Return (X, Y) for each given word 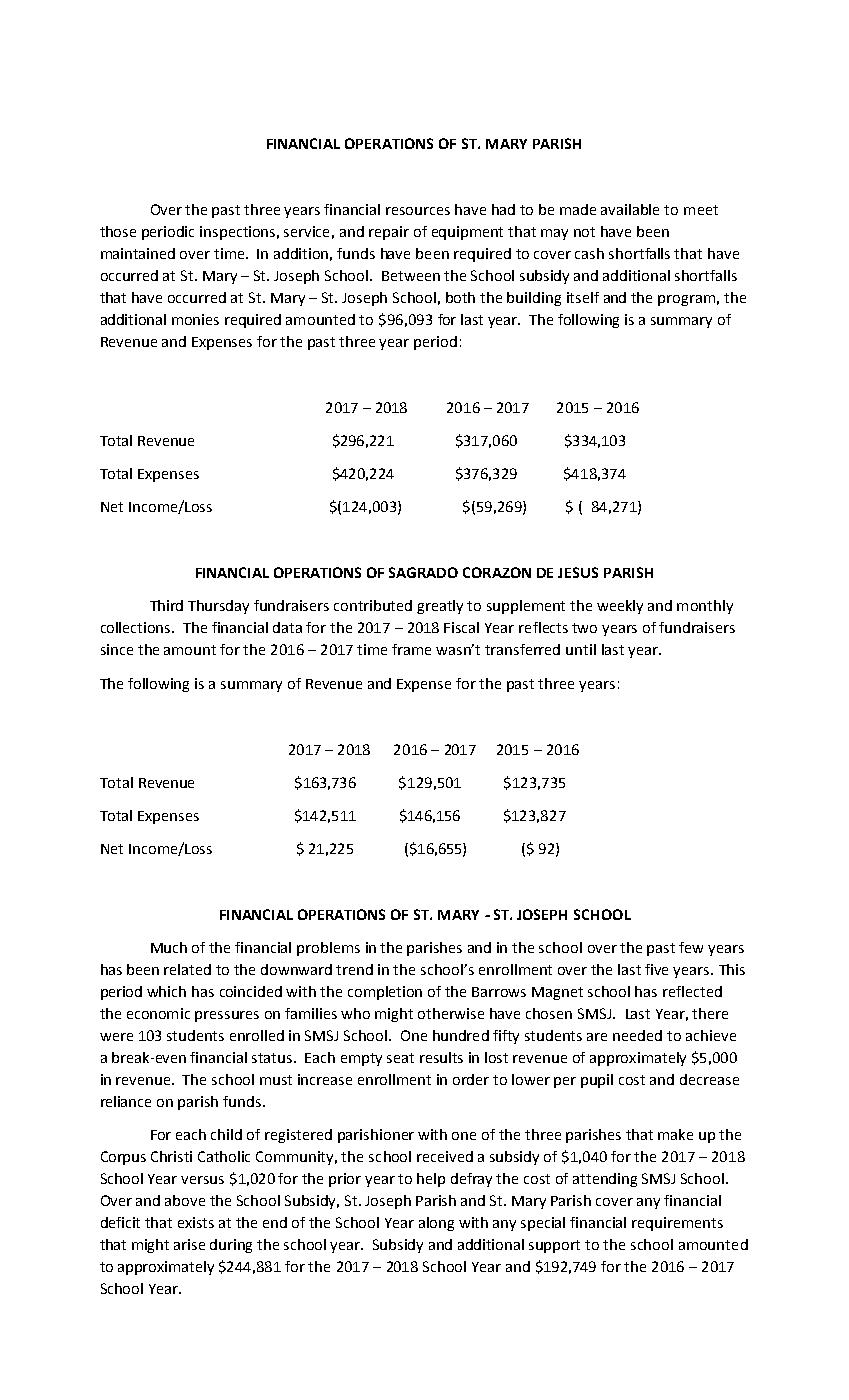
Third (166, 605)
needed (637, 1035)
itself (583, 297)
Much (169, 947)
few (691, 947)
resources (418, 211)
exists (196, 1222)
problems (328, 949)
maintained (138, 253)
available (630, 209)
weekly (620, 607)
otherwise (451, 1013)
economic (158, 1013)
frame (411, 649)
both (460, 297)
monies (195, 319)
